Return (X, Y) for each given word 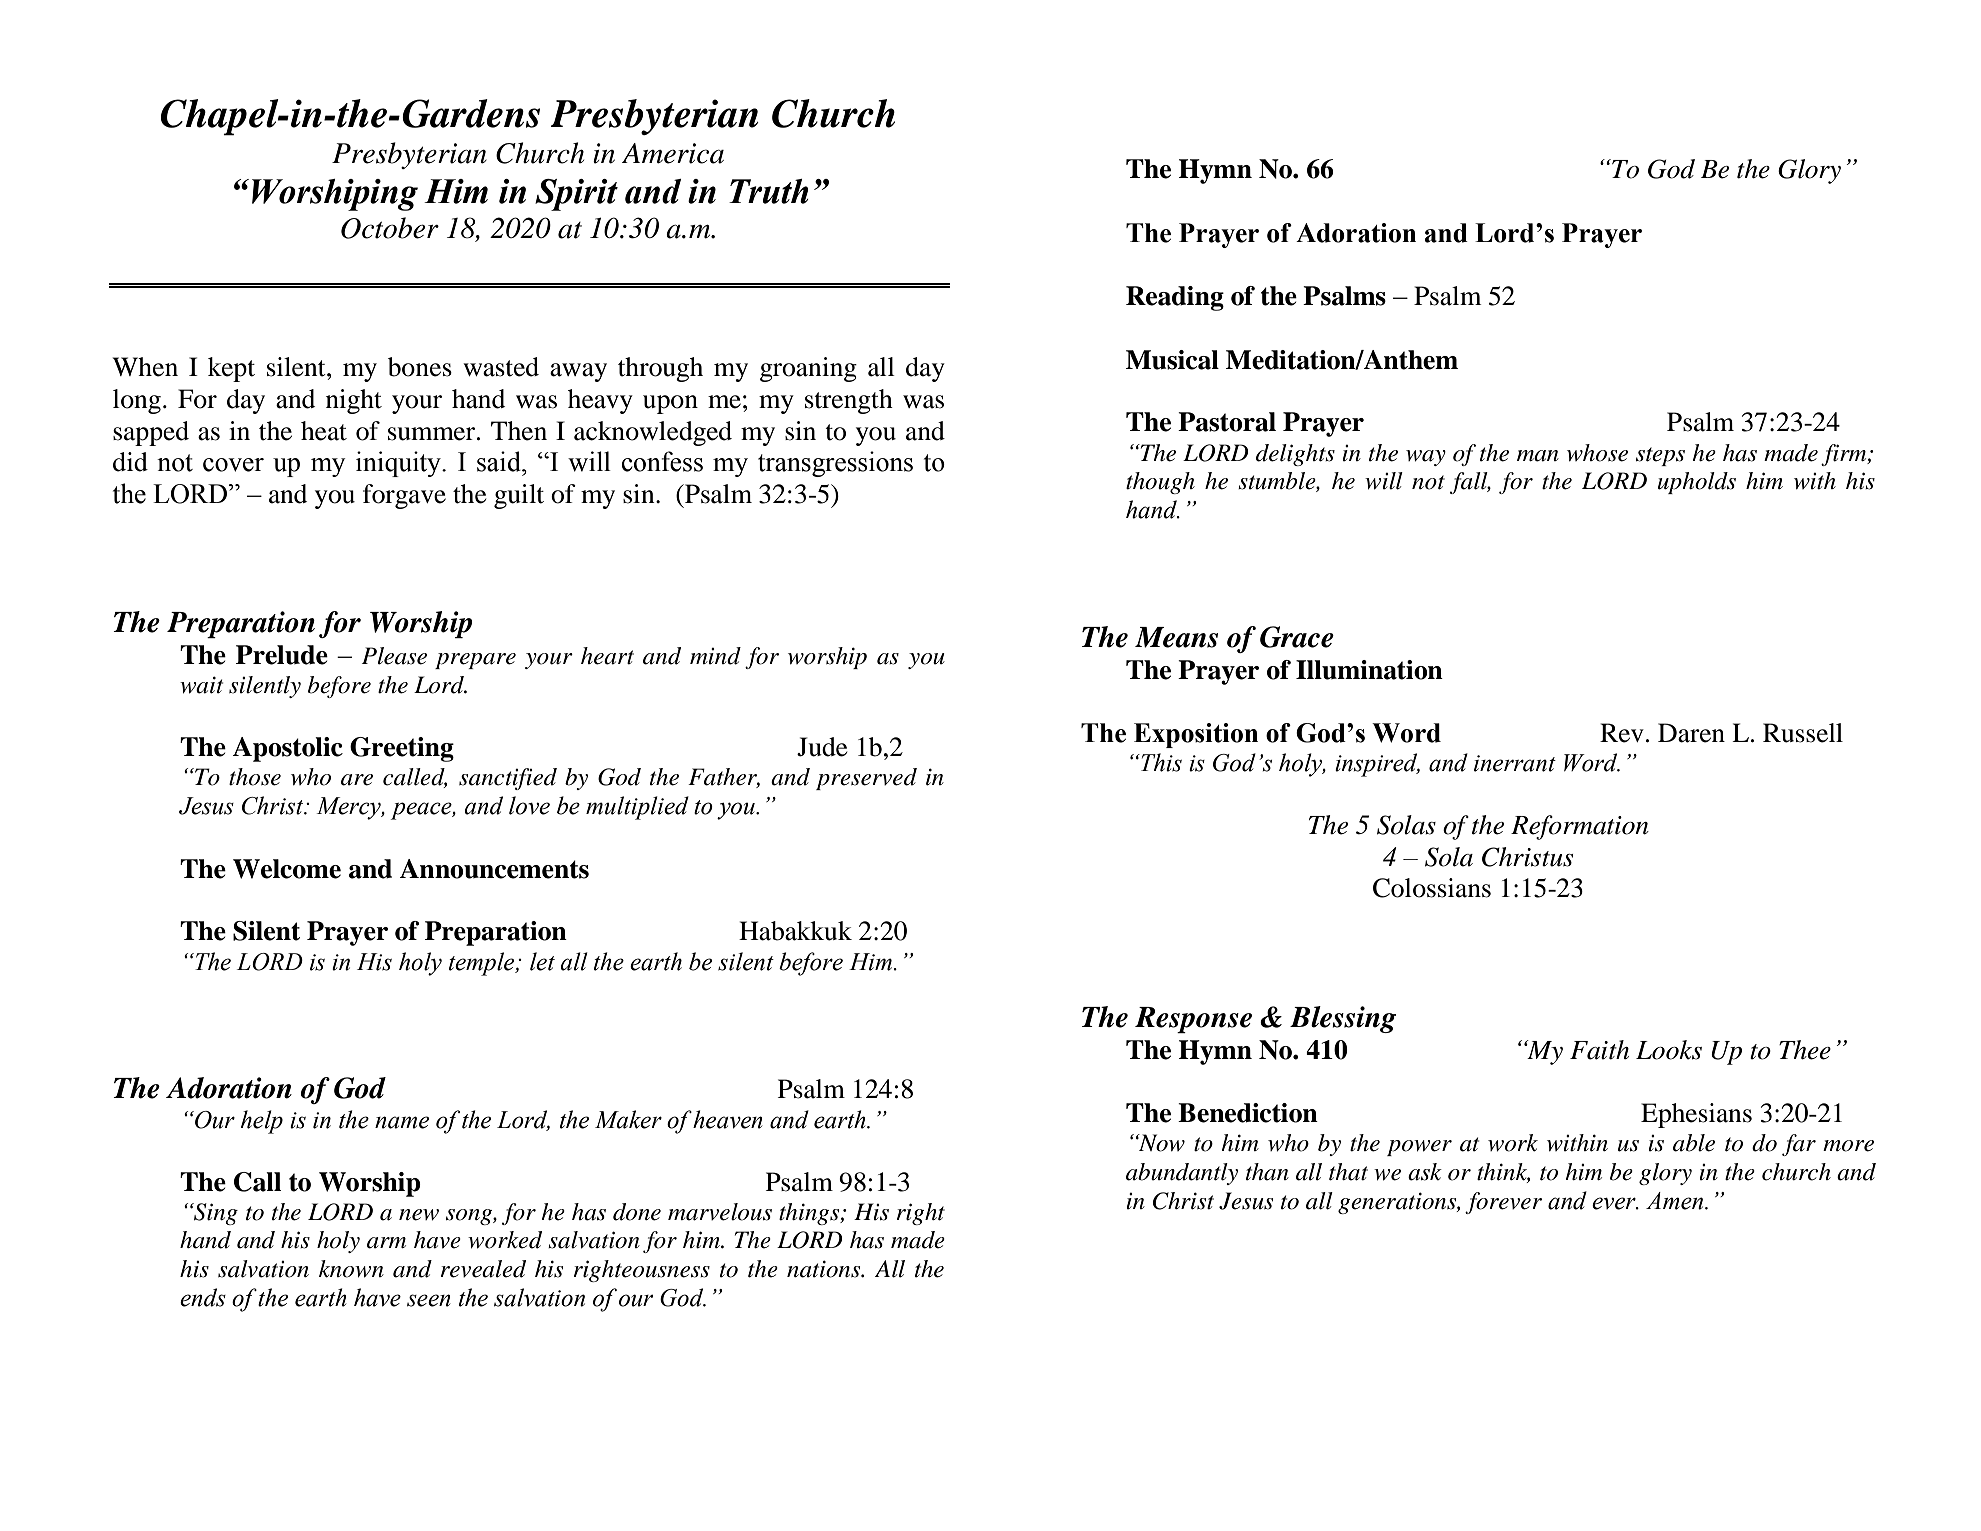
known (351, 1269)
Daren (1691, 733)
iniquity (399, 464)
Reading (1175, 298)
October (390, 228)
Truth (768, 191)
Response (1193, 1020)
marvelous (720, 1212)
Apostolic (287, 749)
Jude (822, 747)
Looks (1669, 1050)
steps (1660, 456)
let (542, 961)
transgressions (835, 464)
